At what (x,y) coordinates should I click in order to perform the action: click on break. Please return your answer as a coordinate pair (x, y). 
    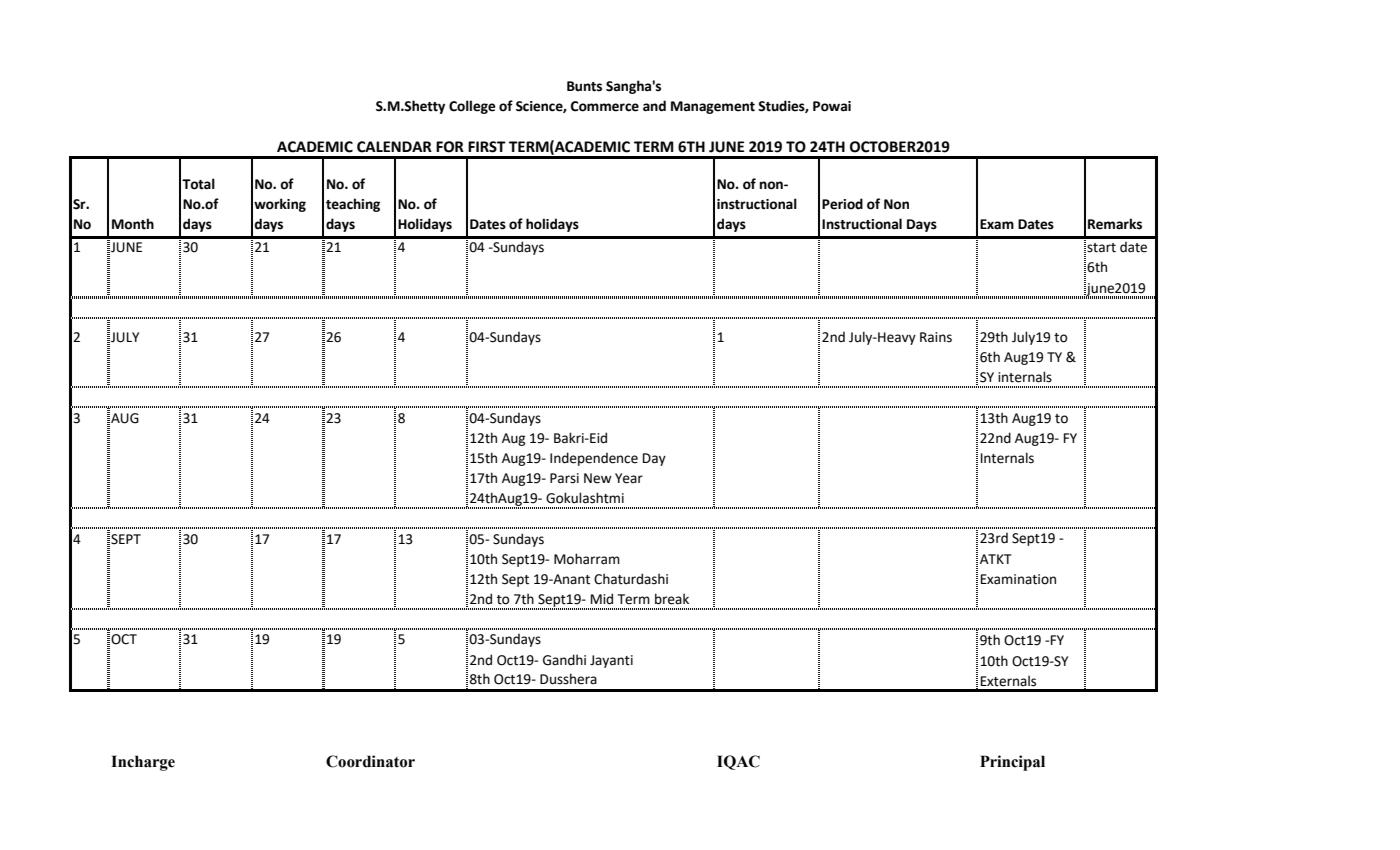
    Looking at the image, I should click on (672, 599).
